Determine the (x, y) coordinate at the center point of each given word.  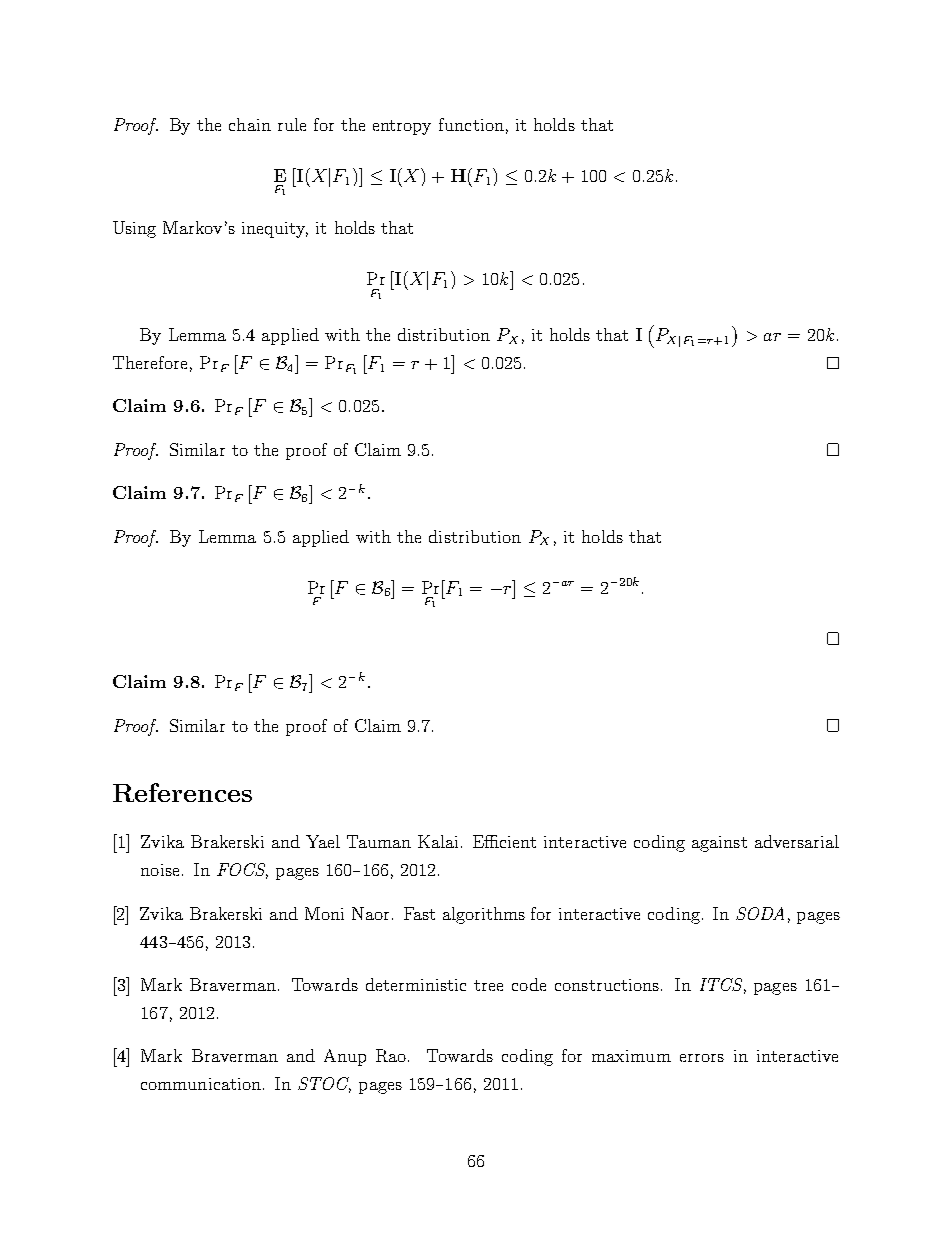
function (471, 124)
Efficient (504, 841)
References (182, 792)
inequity (275, 230)
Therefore (150, 362)
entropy (402, 127)
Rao (392, 1055)
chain (250, 124)
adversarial (797, 841)
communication (201, 1084)
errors (702, 1058)
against (719, 844)
